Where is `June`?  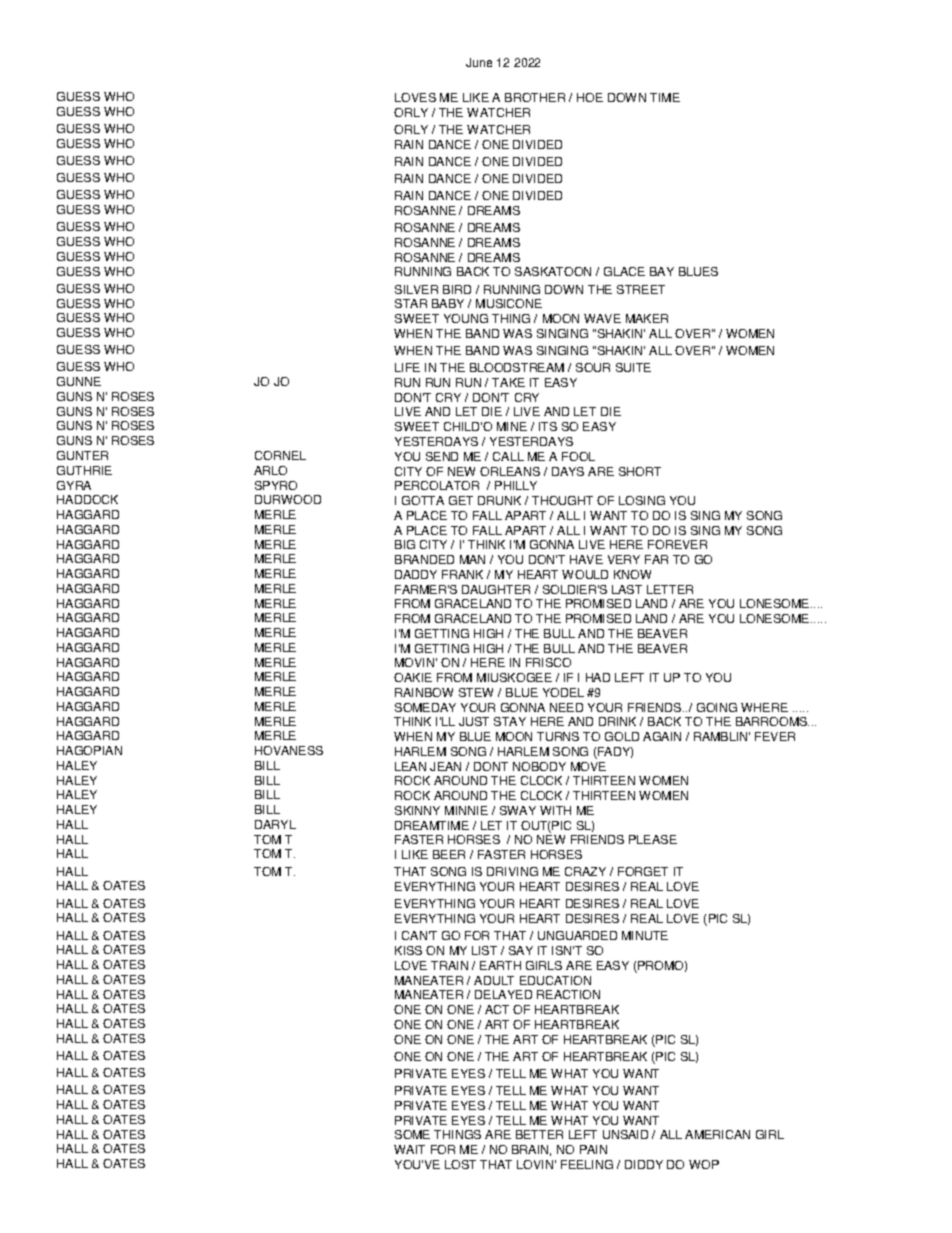 June is located at coordinates (479, 62).
